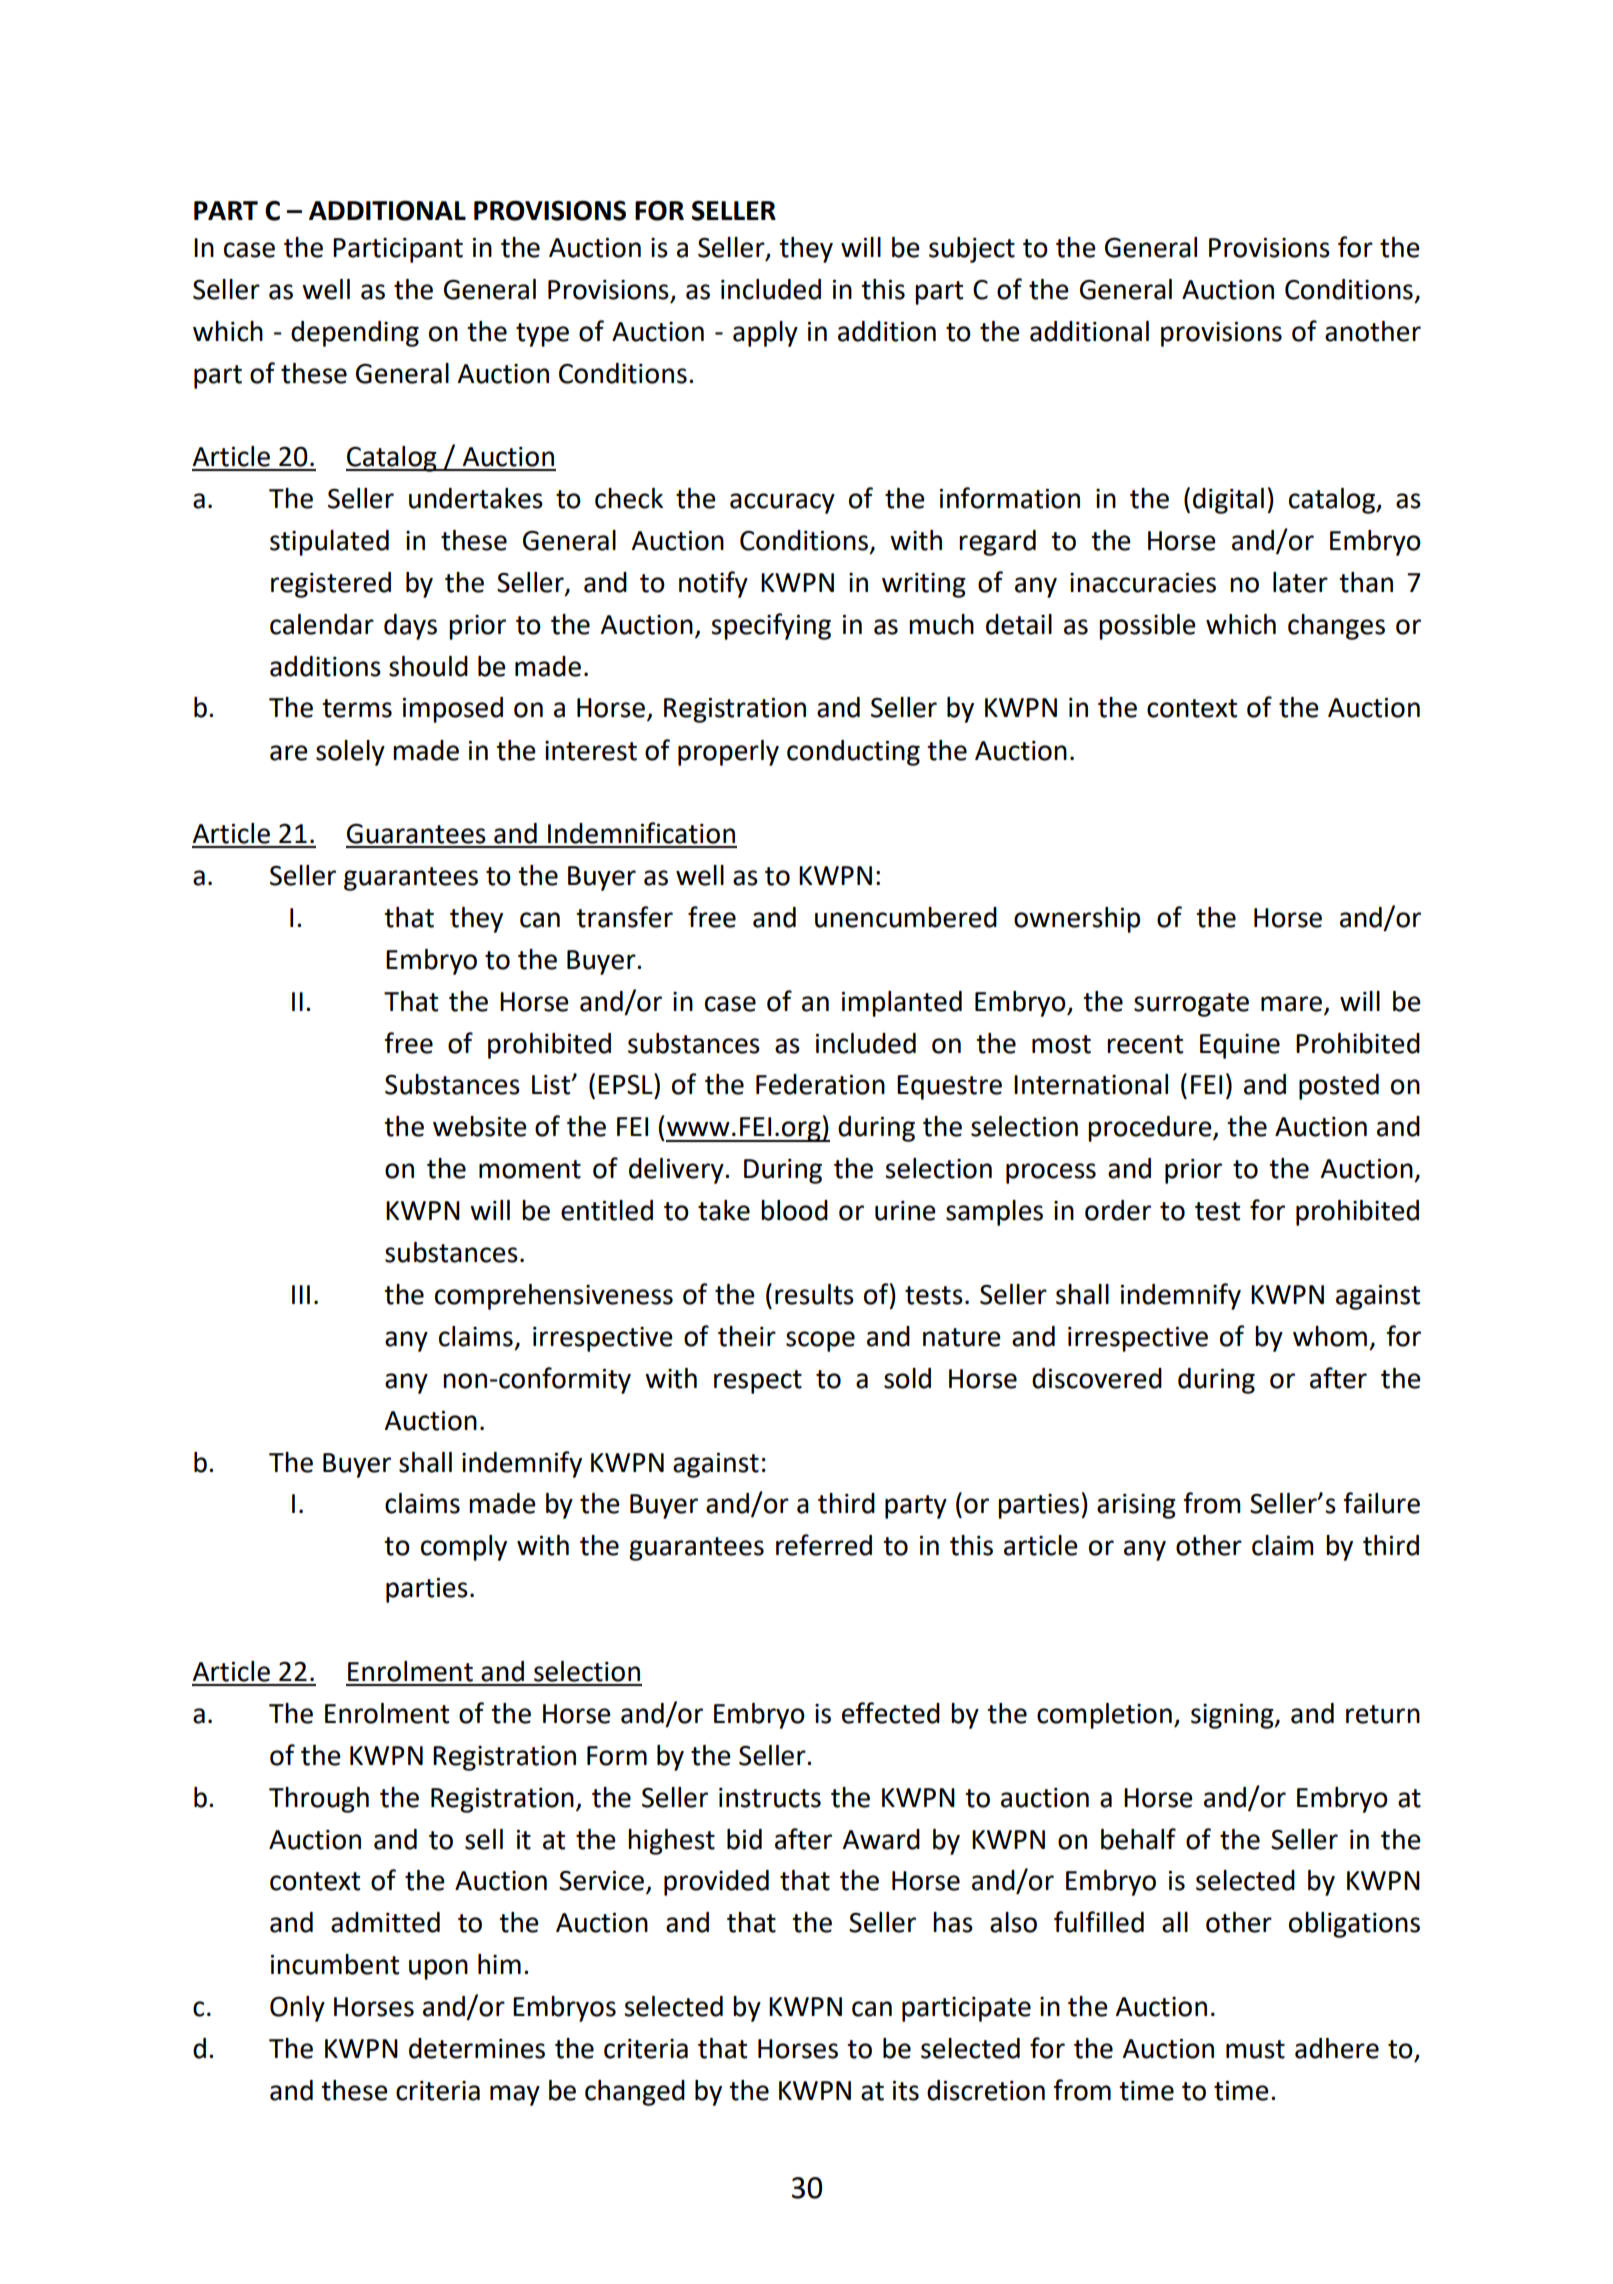 This screenshot has width=1613, height=2284. What do you see at coordinates (480, 1126) in the screenshot?
I see `website` at bounding box center [480, 1126].
